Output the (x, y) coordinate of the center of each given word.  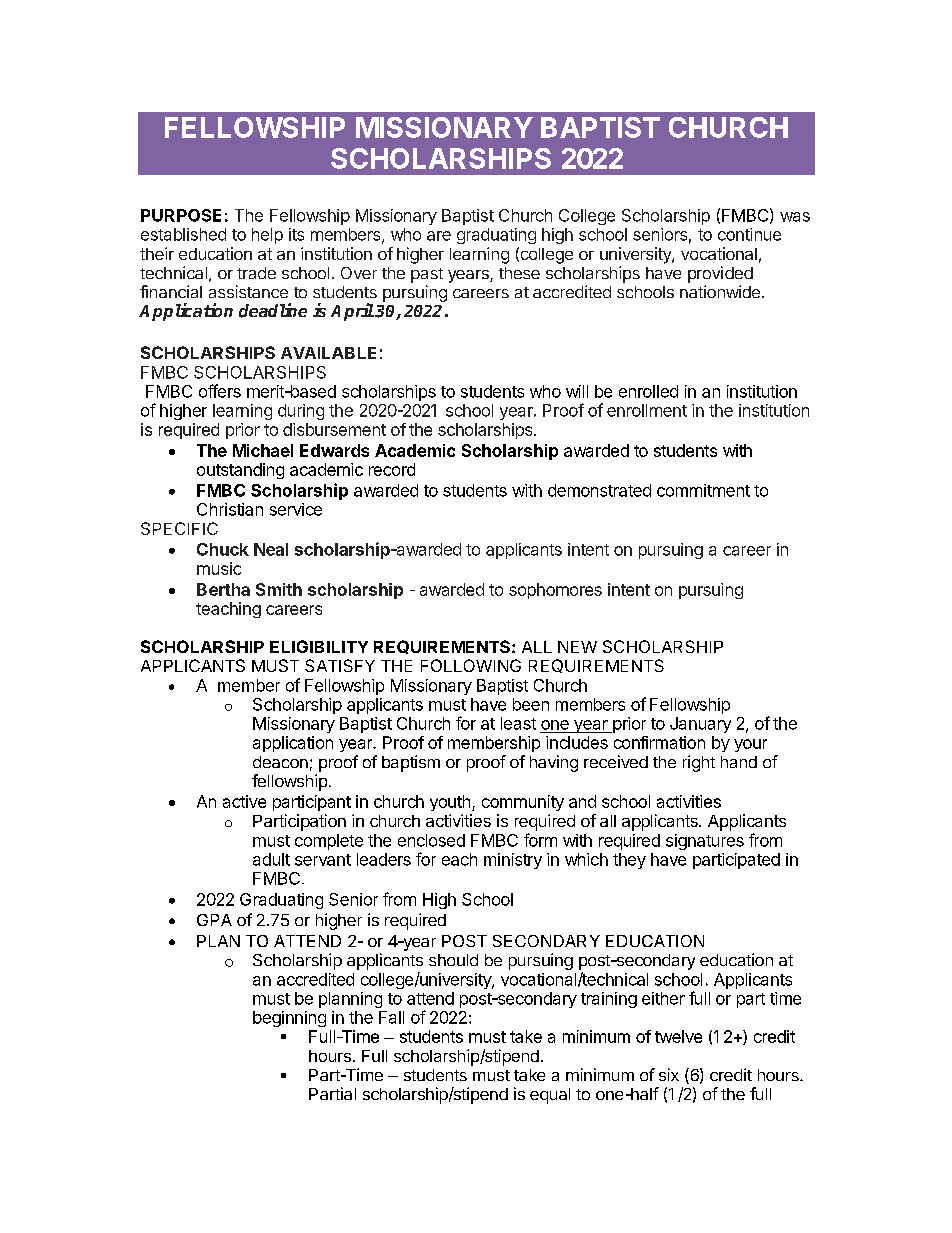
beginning (289, 1019)
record (392, 469)
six (669, 1074)
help (267, 236)
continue (749, 234)
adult (271, 859)
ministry (513, 861)
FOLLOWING (471, 665)
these (519, 273)
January (700, 725)
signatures (705, 842)
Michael (263, 450)
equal (550, 1096)
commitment (703, 490)
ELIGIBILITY (319, 646)
